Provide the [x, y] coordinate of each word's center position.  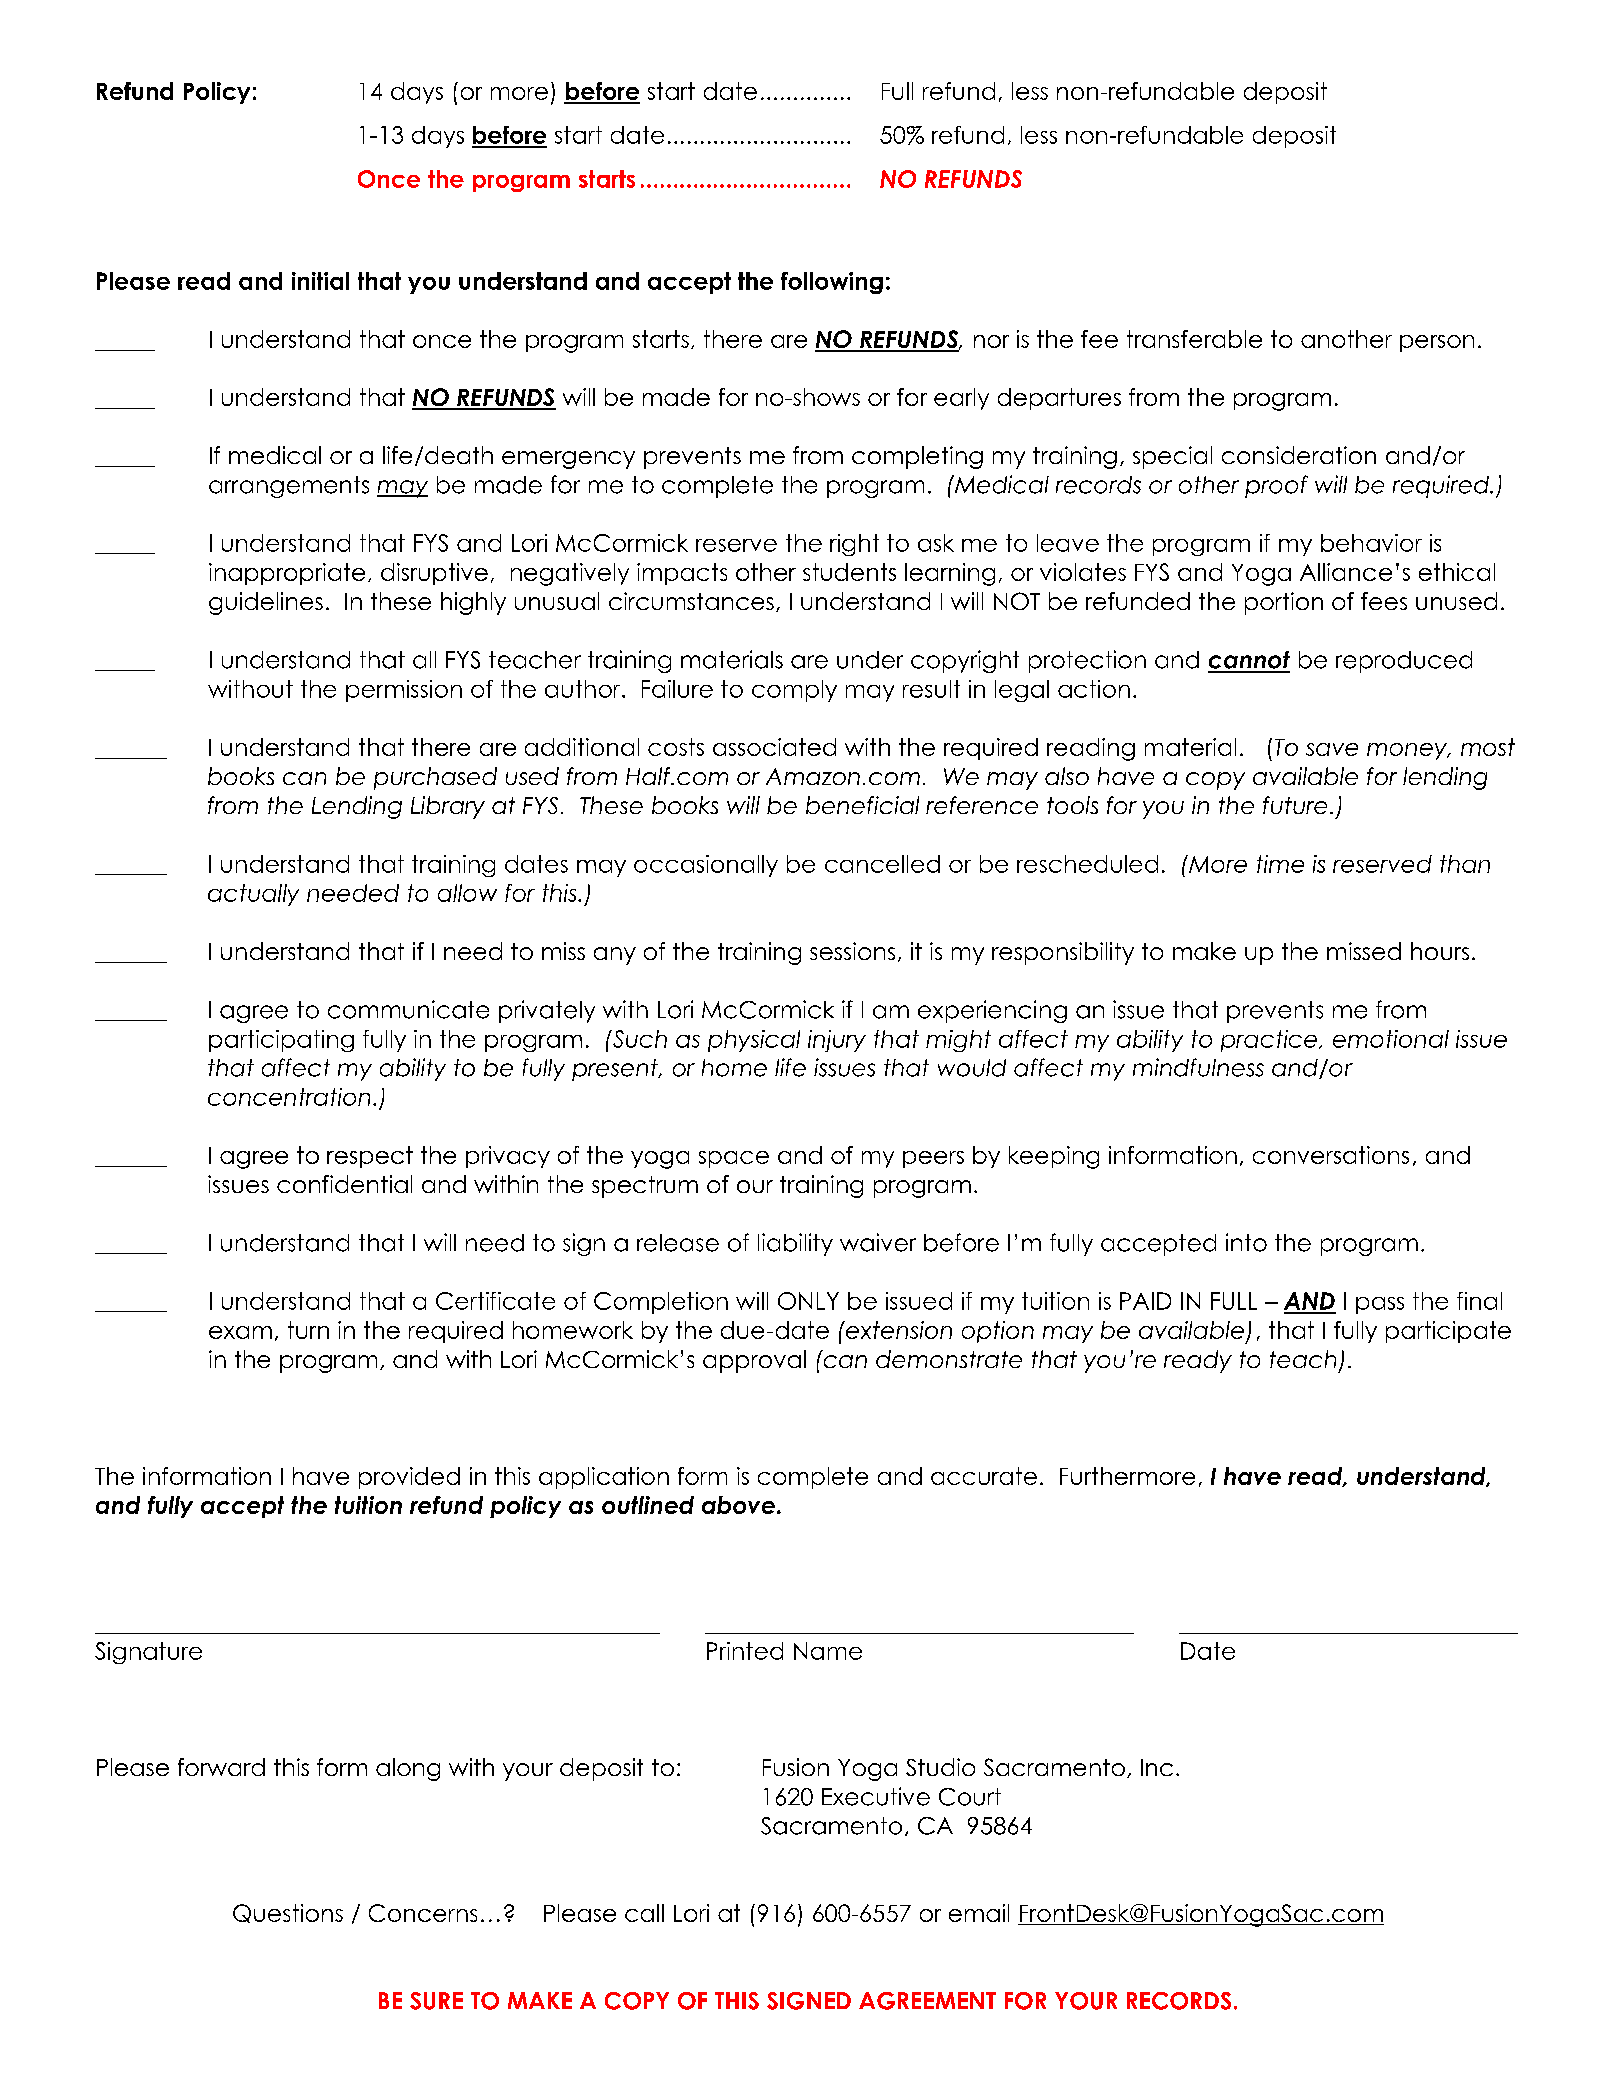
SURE [436, 2001]
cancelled [882, 864]
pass [1380, 1305]
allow [467, 893]
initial [320, 281]
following [832, 283]
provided [409, 1478]
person [1437, 343]
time [1280, 864]
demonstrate [949, 1359]
